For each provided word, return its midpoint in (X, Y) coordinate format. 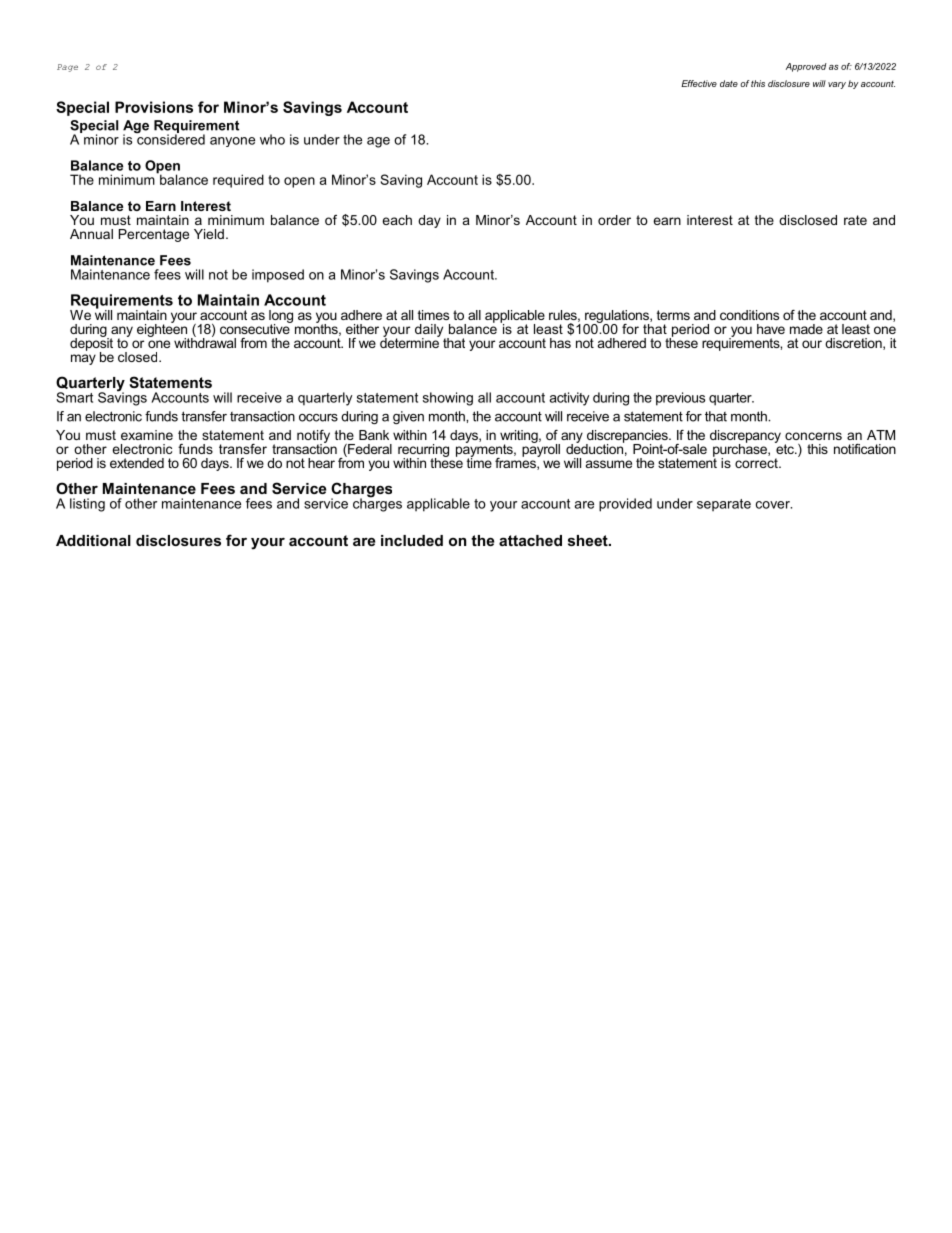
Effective (699, 83)
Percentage (154, 235)
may (83, 359)
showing (448, 399)
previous (680, 399)
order (614, 220)
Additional (93, 540)
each (397, 220)
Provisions (154, 107)
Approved (806, 67)
